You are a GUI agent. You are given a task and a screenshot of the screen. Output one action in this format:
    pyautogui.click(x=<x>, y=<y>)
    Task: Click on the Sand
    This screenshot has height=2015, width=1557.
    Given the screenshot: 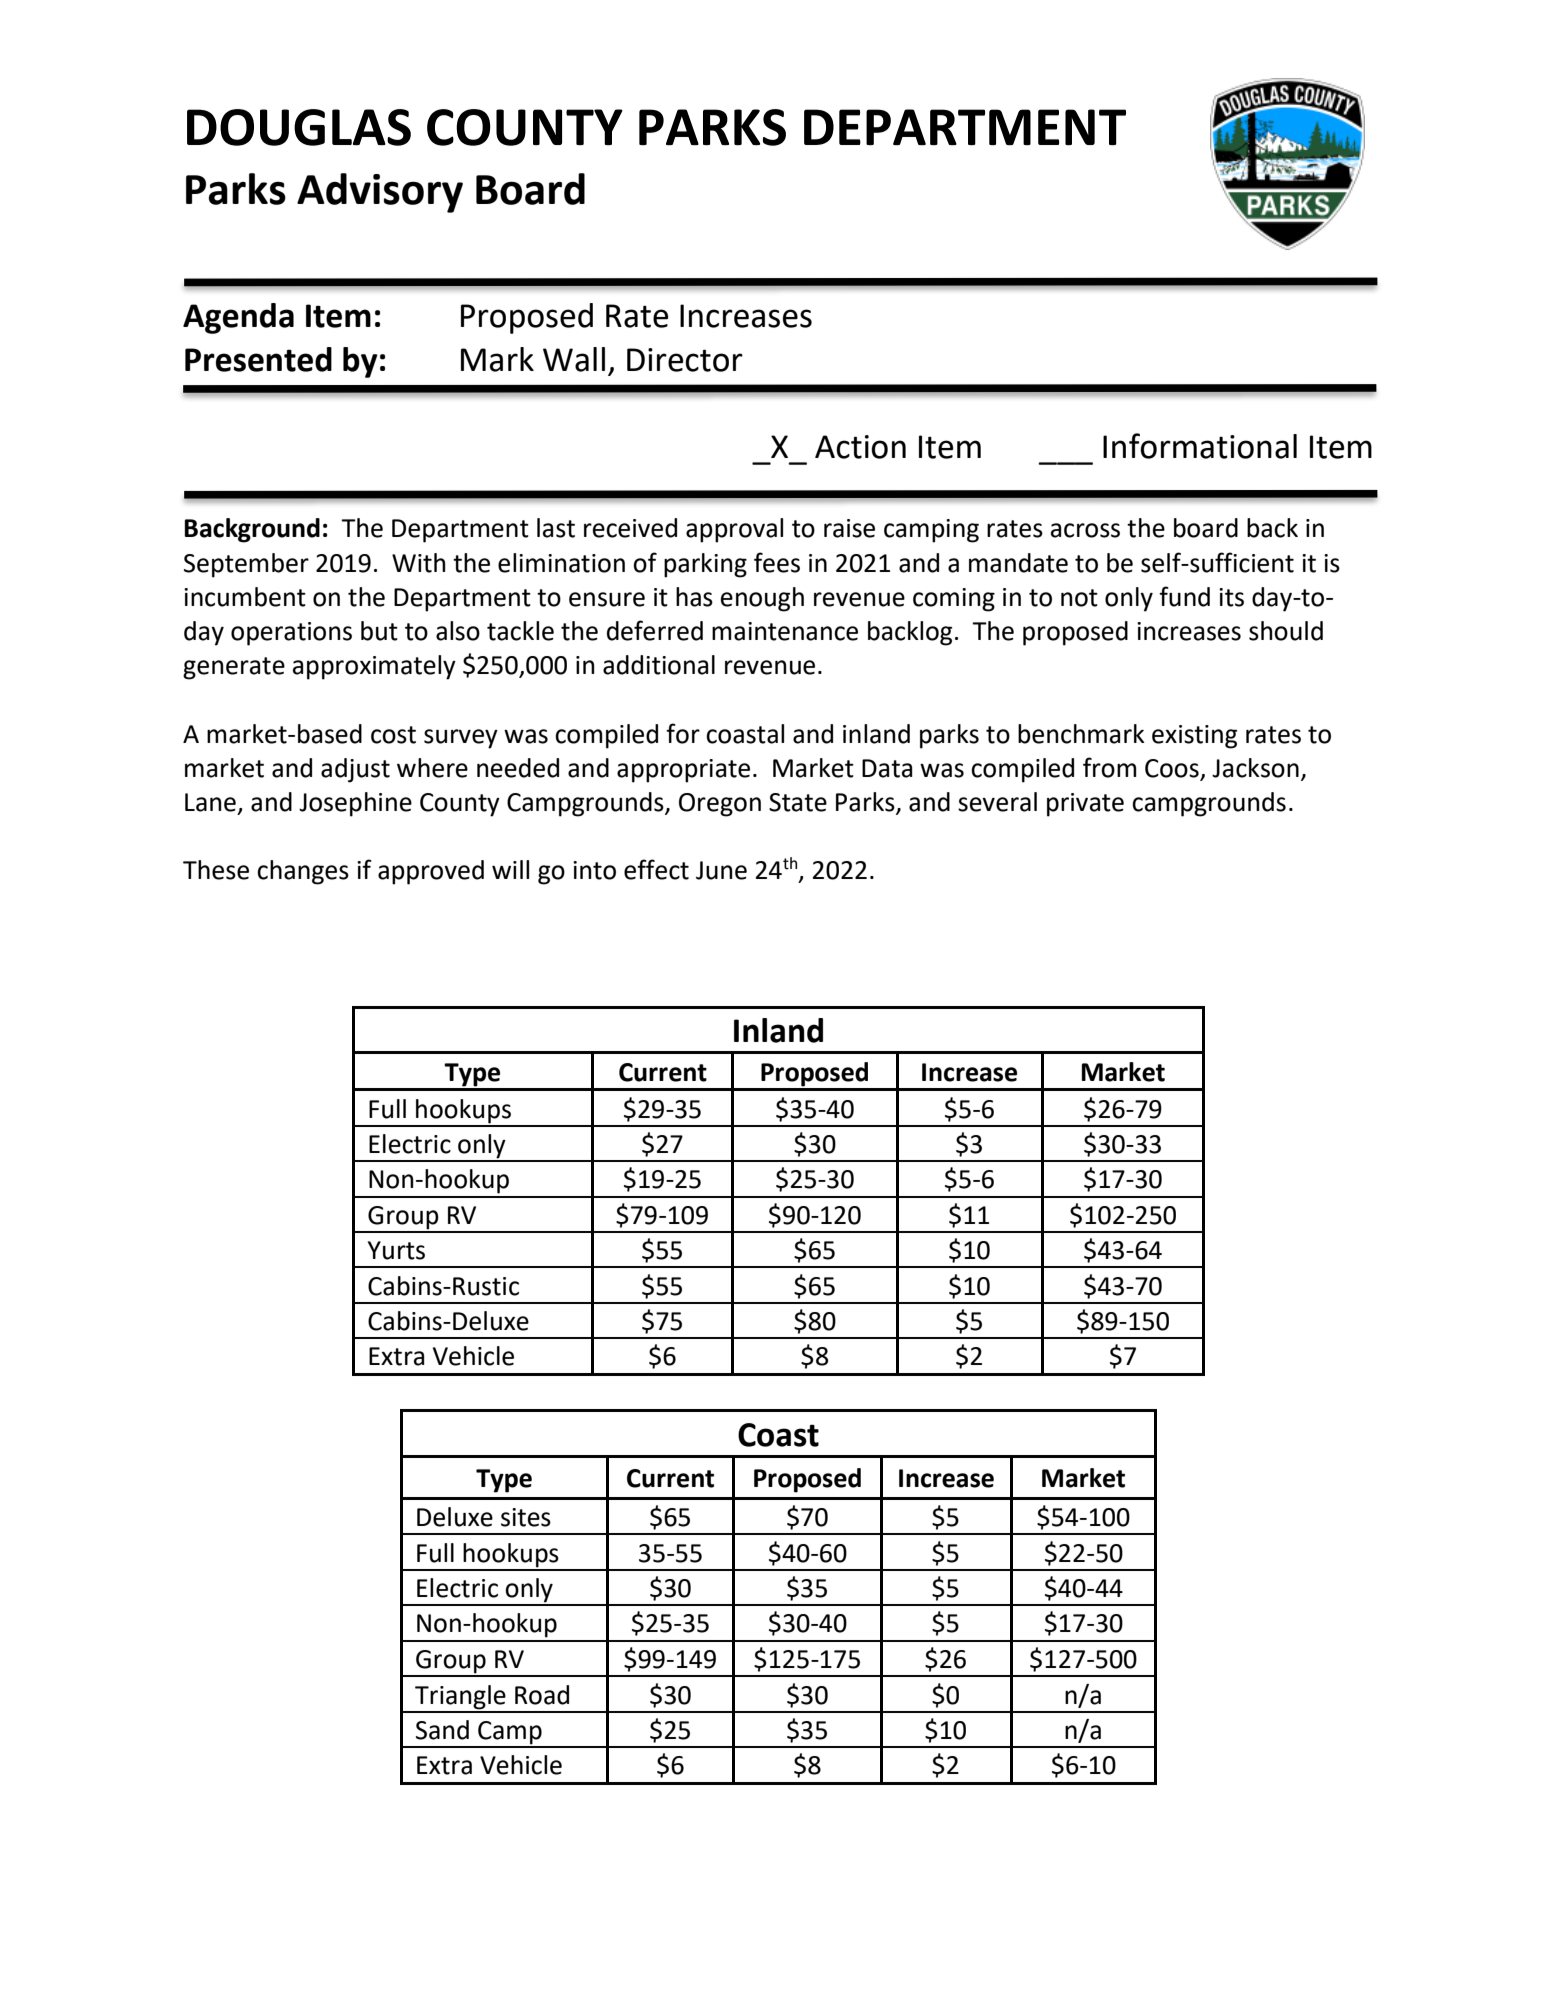 What is the action you would take?
    pyautogui.click(x=442, y=1730)
